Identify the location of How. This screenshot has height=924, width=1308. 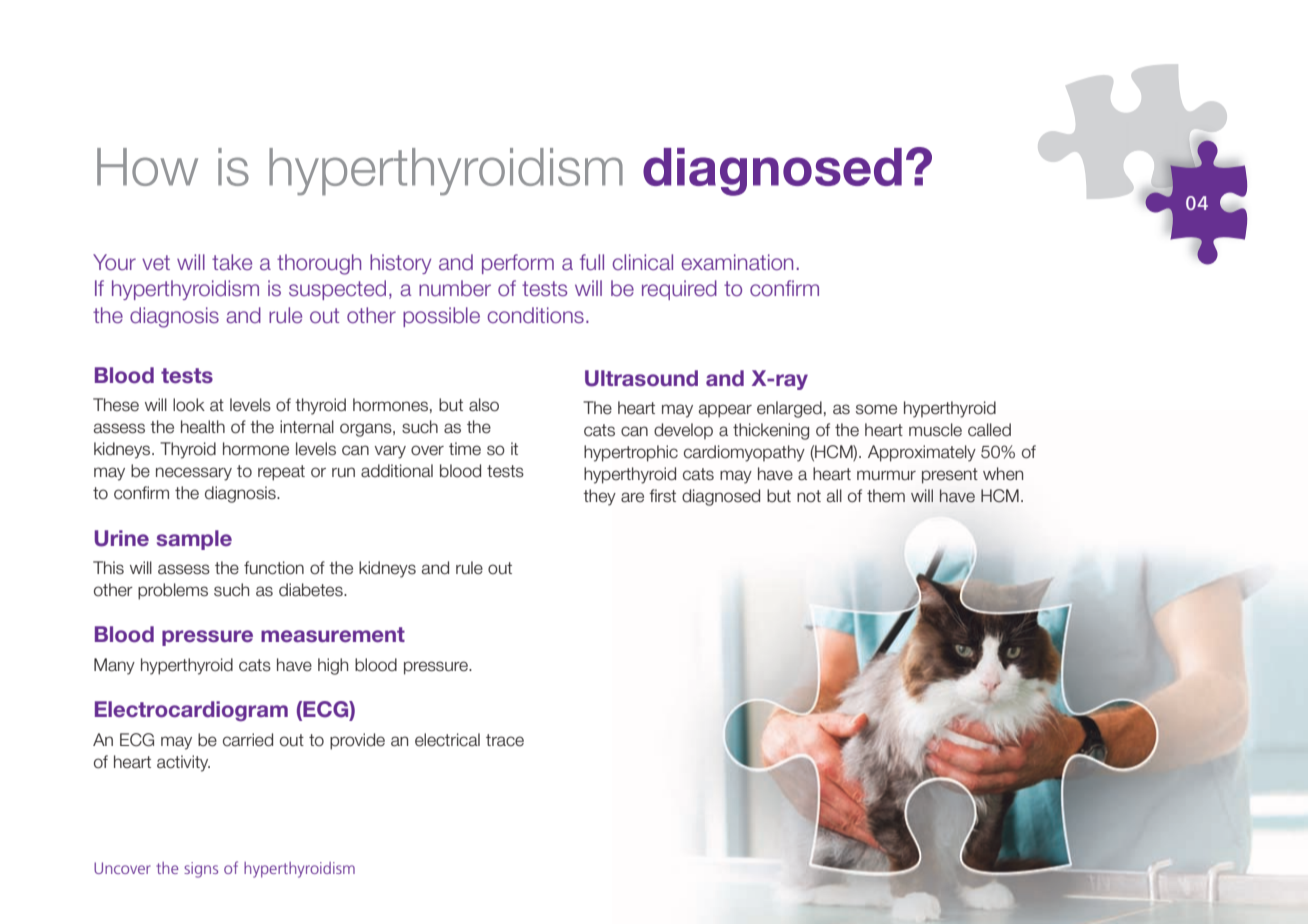
(147, 167).
